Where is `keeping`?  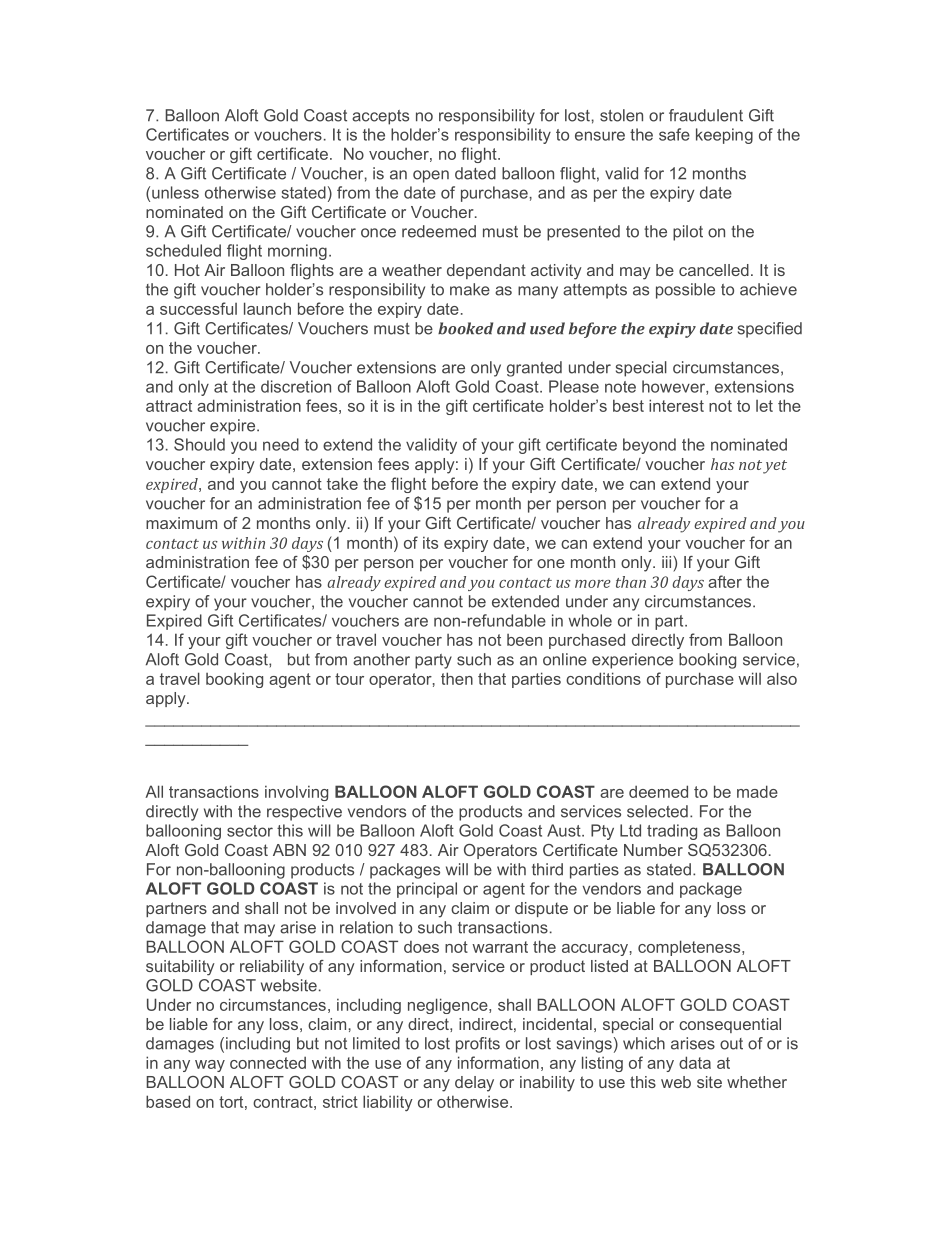
keeping is located at coordinates (724, 136).
